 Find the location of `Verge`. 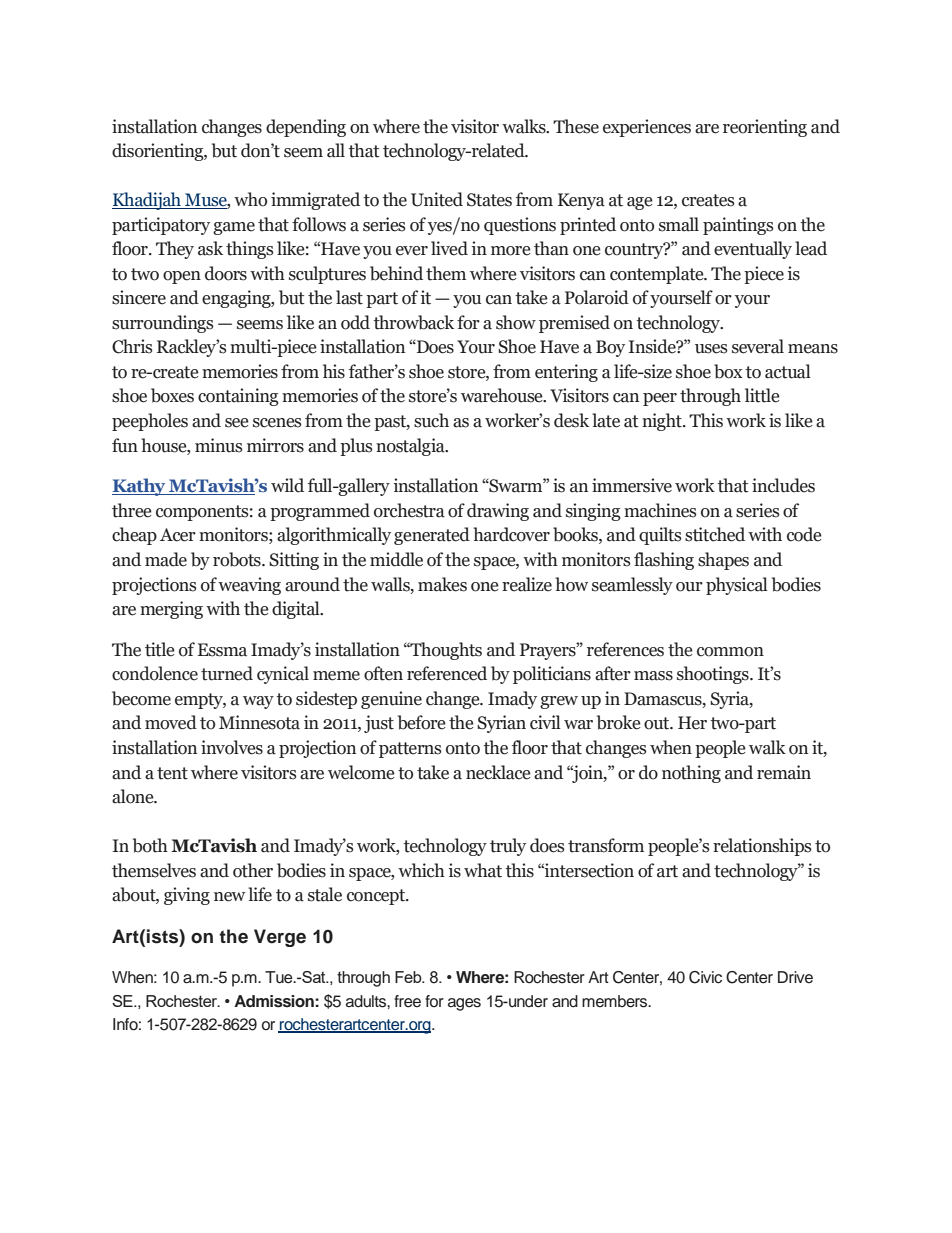

Verge is located at coordinates (280, 938).
